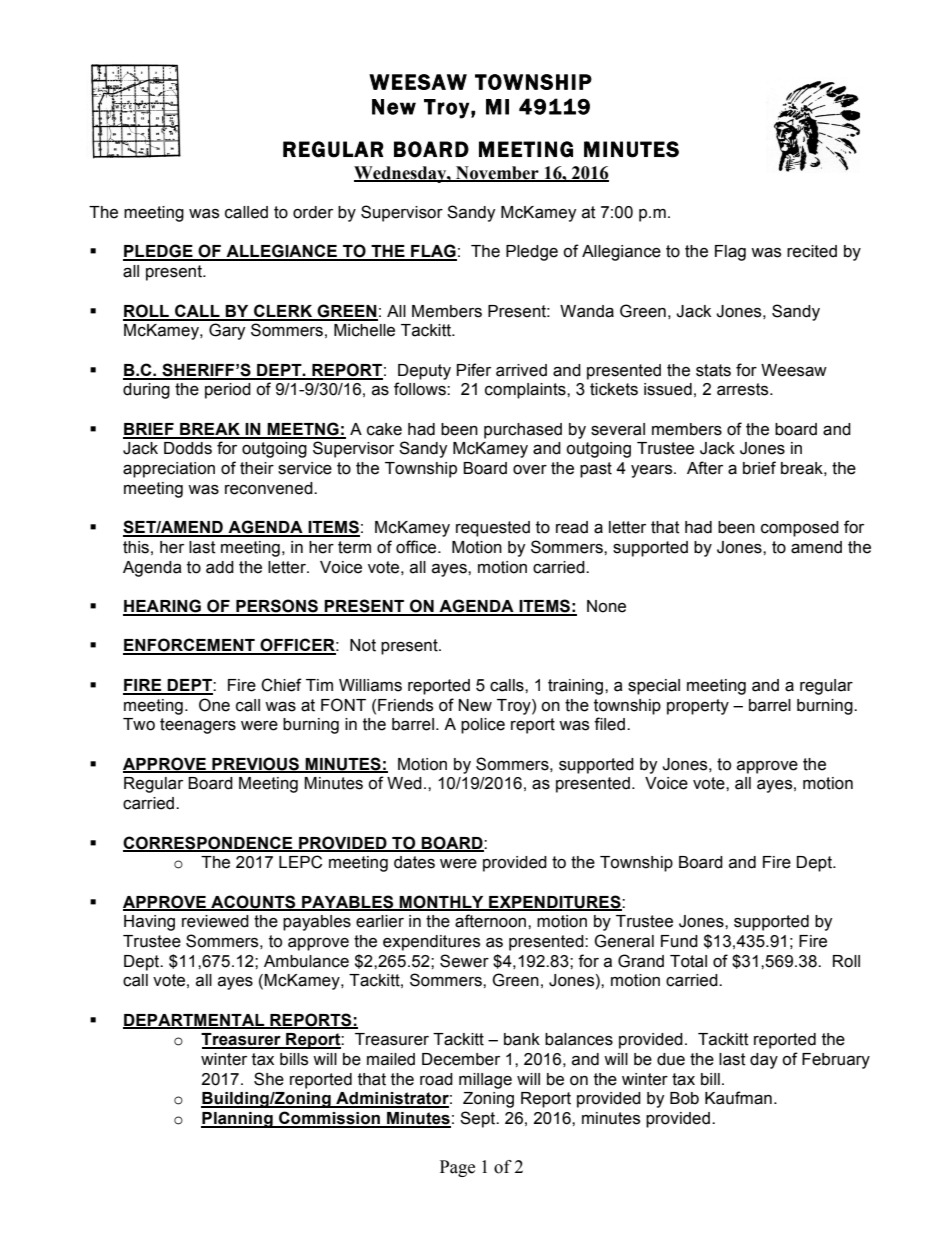 The width and height of the document is (952, 1233). I want to click on dates, so click(414, 862).
